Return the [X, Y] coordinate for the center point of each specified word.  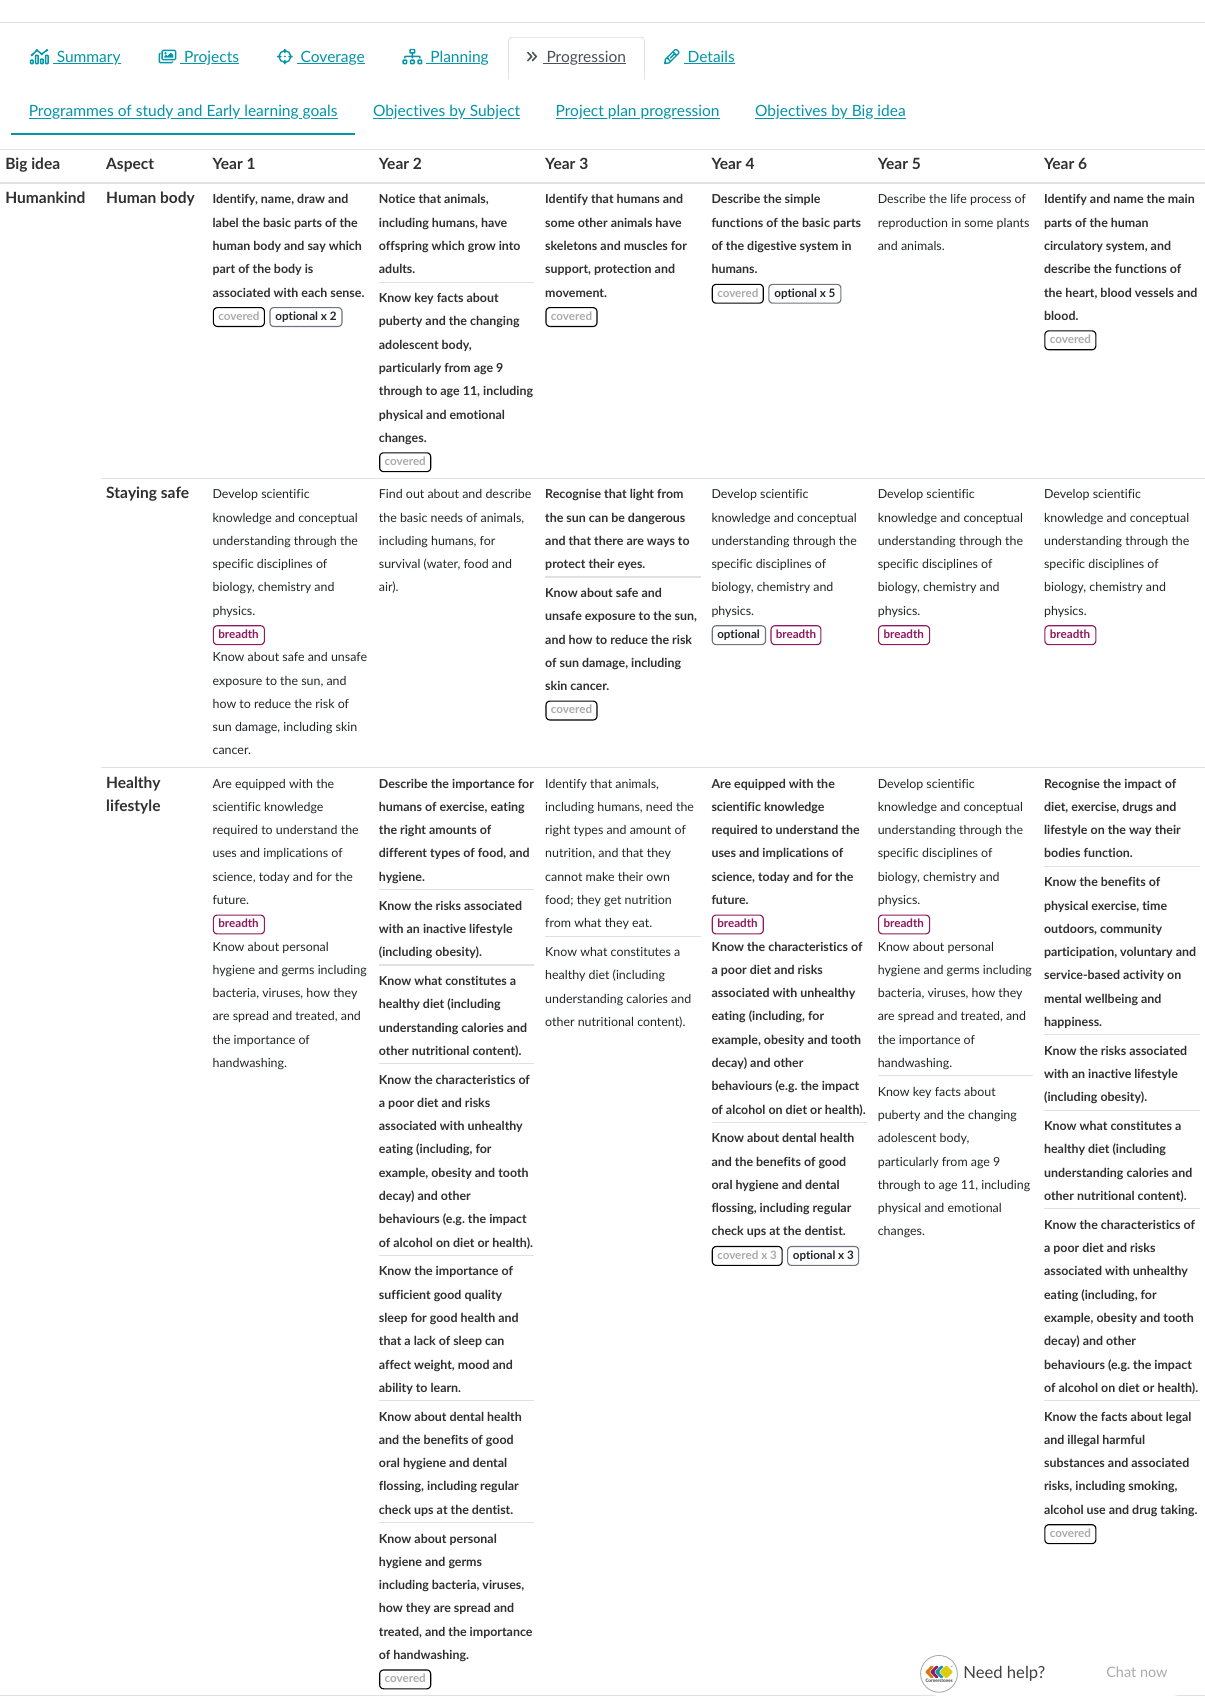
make [600, 876]
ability [396, 1388]
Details [711, 57]
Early [224, 111]
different [403, 852]
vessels [1154, 292]
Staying [131, 493]
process [991, 200]
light [642, 494]
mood [473, 1364]
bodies [1062, 852]
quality [483, 1295]
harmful [1124, 1439]
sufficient [405, 1294]
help [1024, 1673]
